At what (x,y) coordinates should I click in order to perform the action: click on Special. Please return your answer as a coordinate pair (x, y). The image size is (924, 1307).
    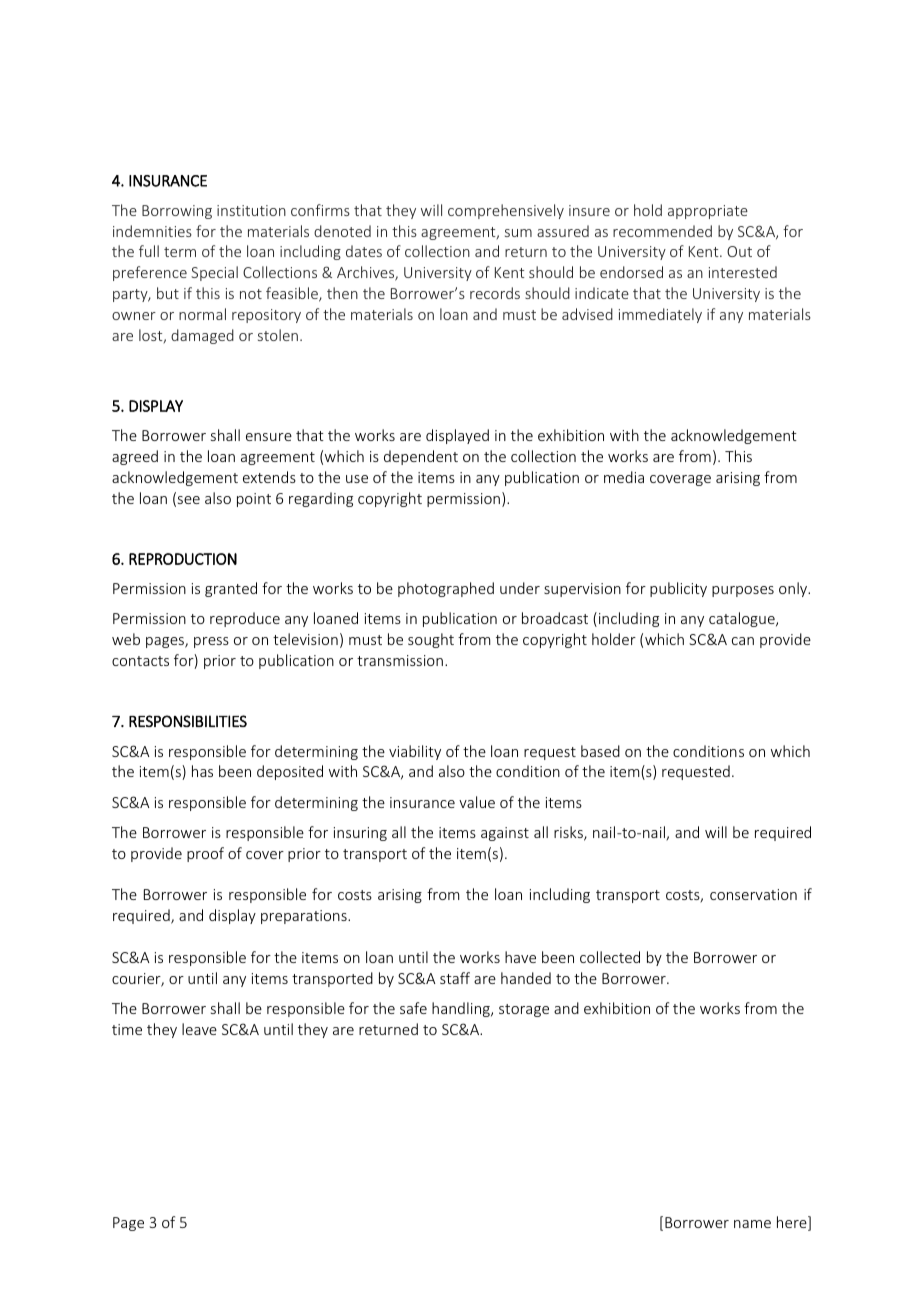
    Looking at the image, I should click on (214, 273).
